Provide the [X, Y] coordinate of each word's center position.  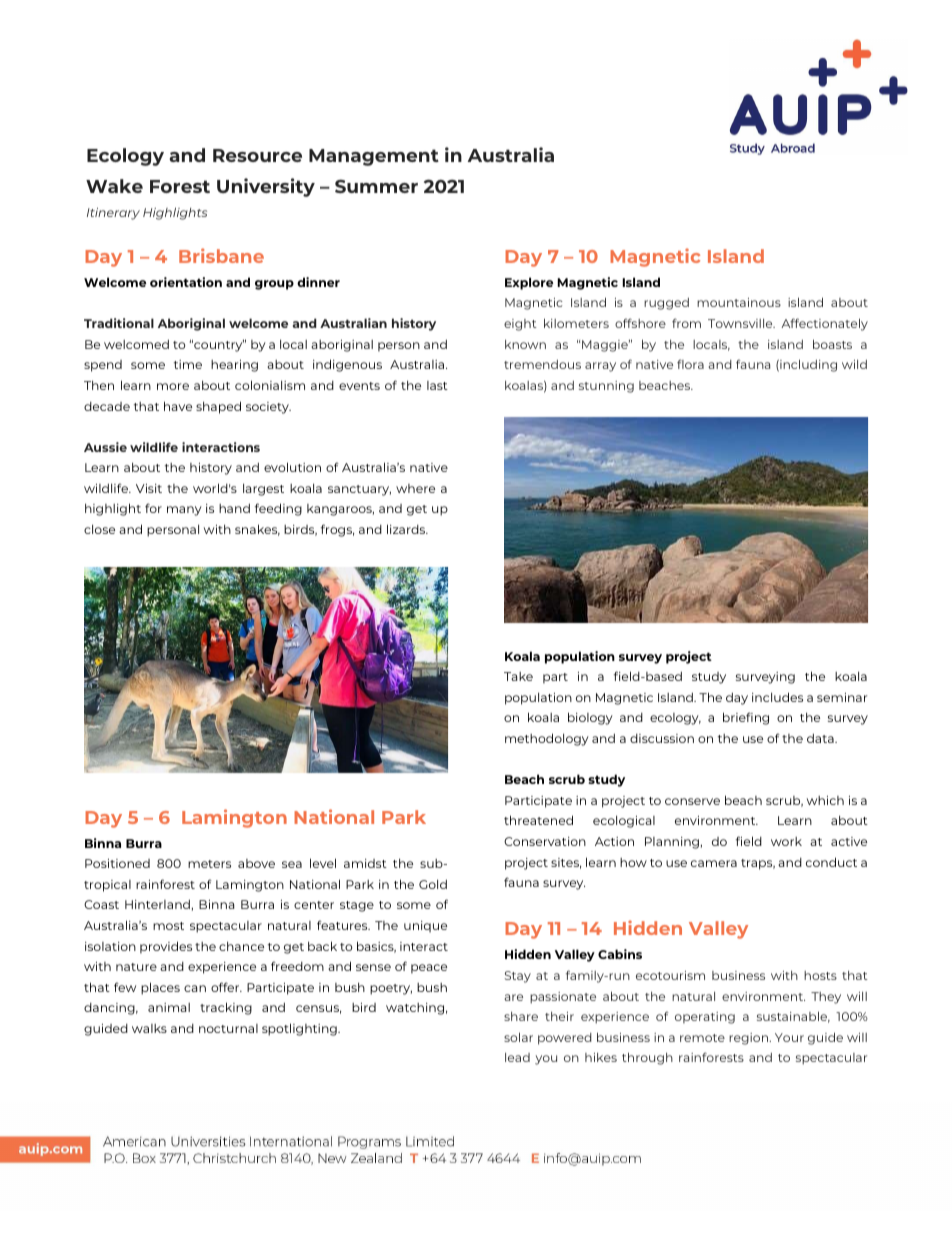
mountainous [739, 302]
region [750, 1039]
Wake [114, 186]
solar [518, 1037]
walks [149, 1028]
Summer [376, 186]
